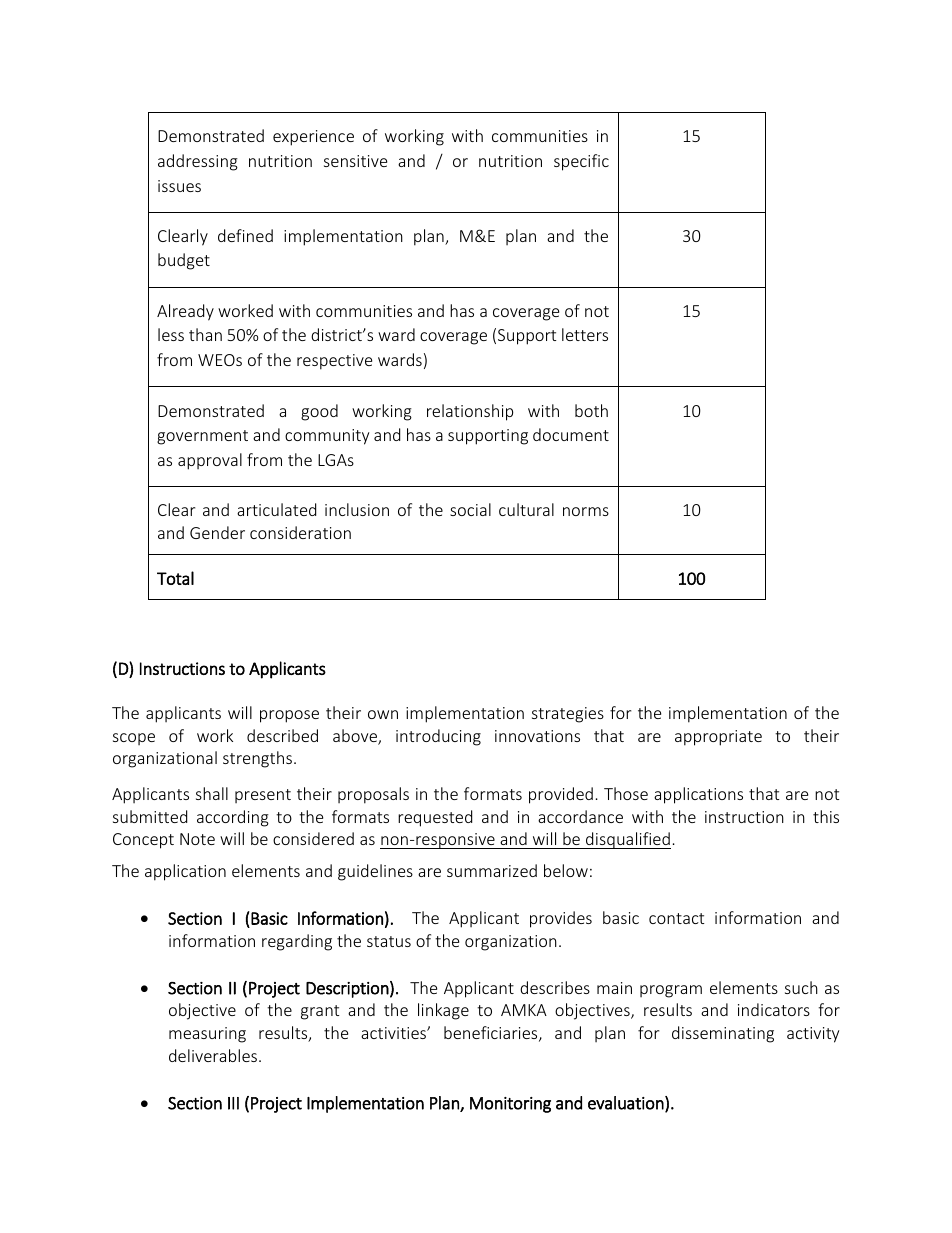 The image size is (952, 1233). Describe the element at coordinates (591, 410) in the document. I see `both` at that location.
